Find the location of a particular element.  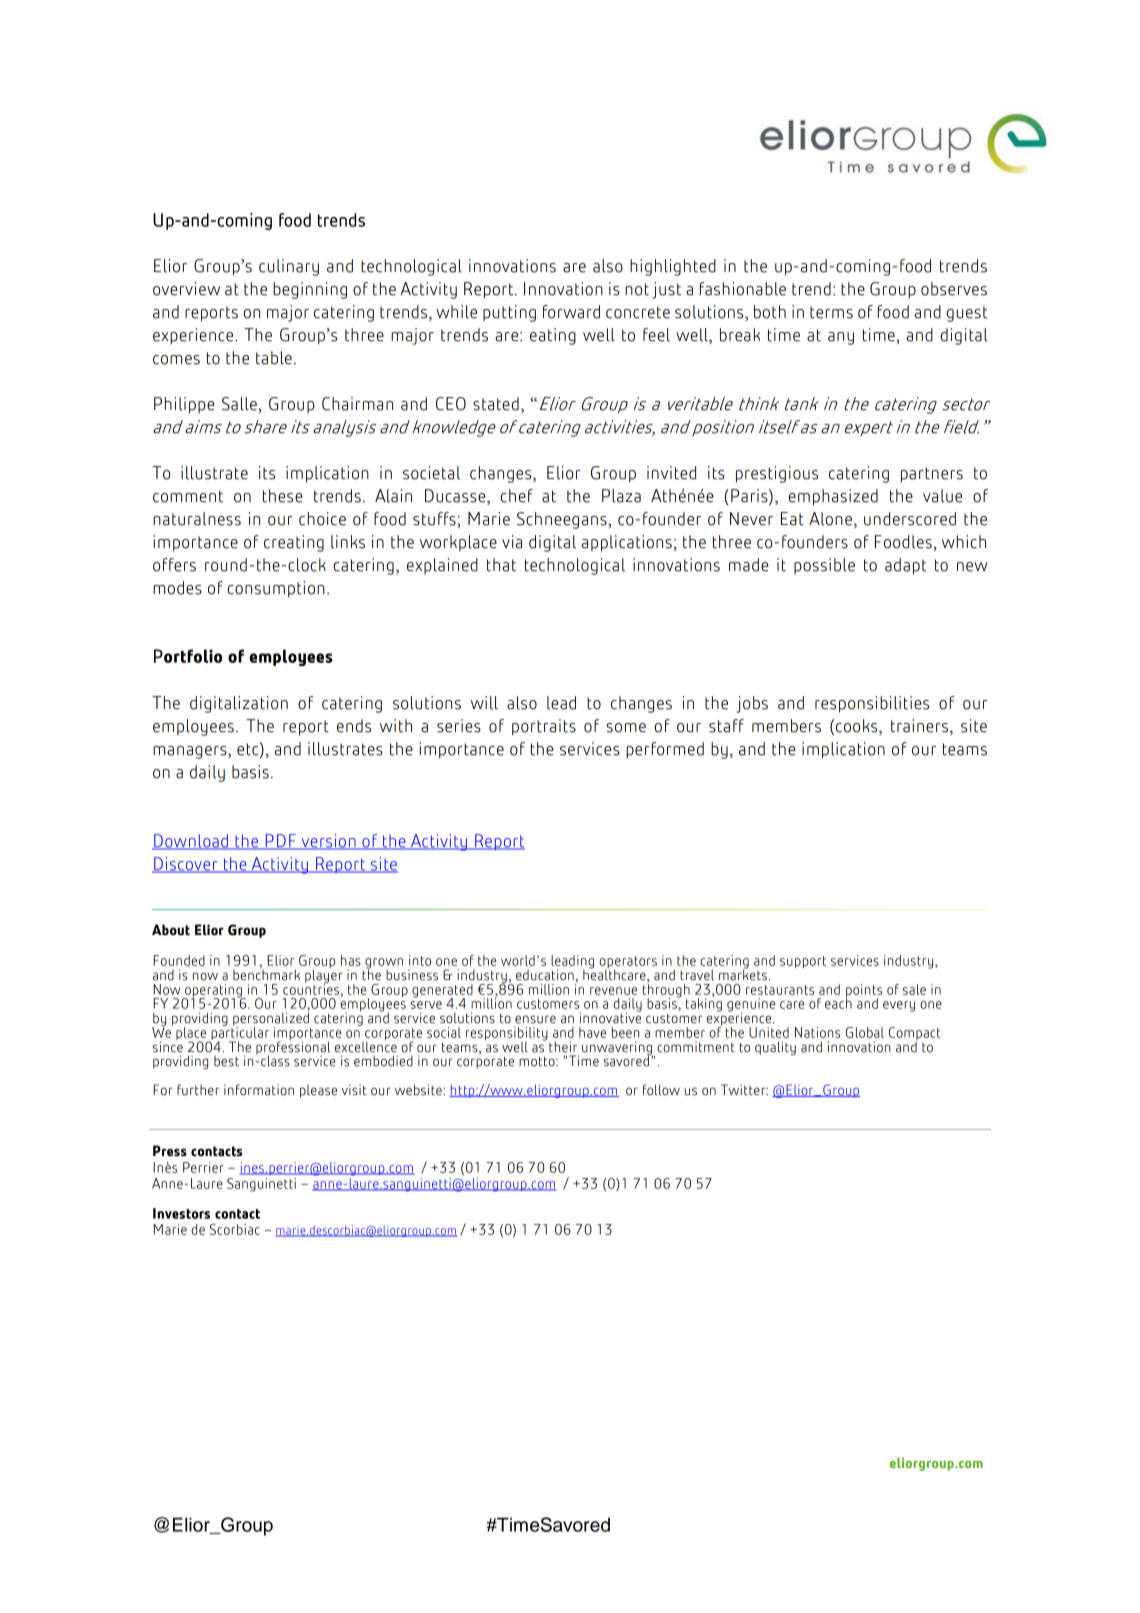

terms is located at coordinates (831, 312).
